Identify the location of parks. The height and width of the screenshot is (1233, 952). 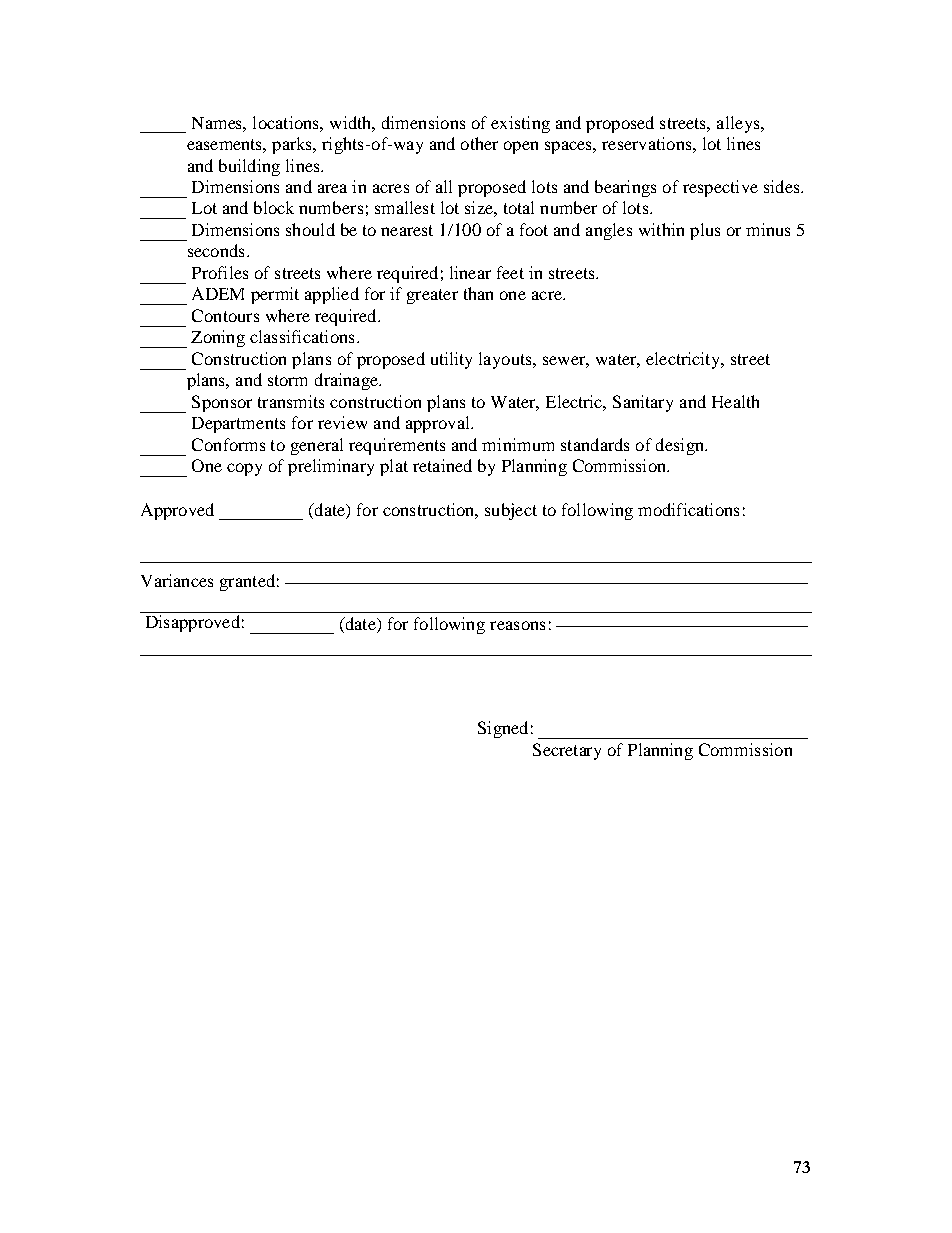
(293, 145).
